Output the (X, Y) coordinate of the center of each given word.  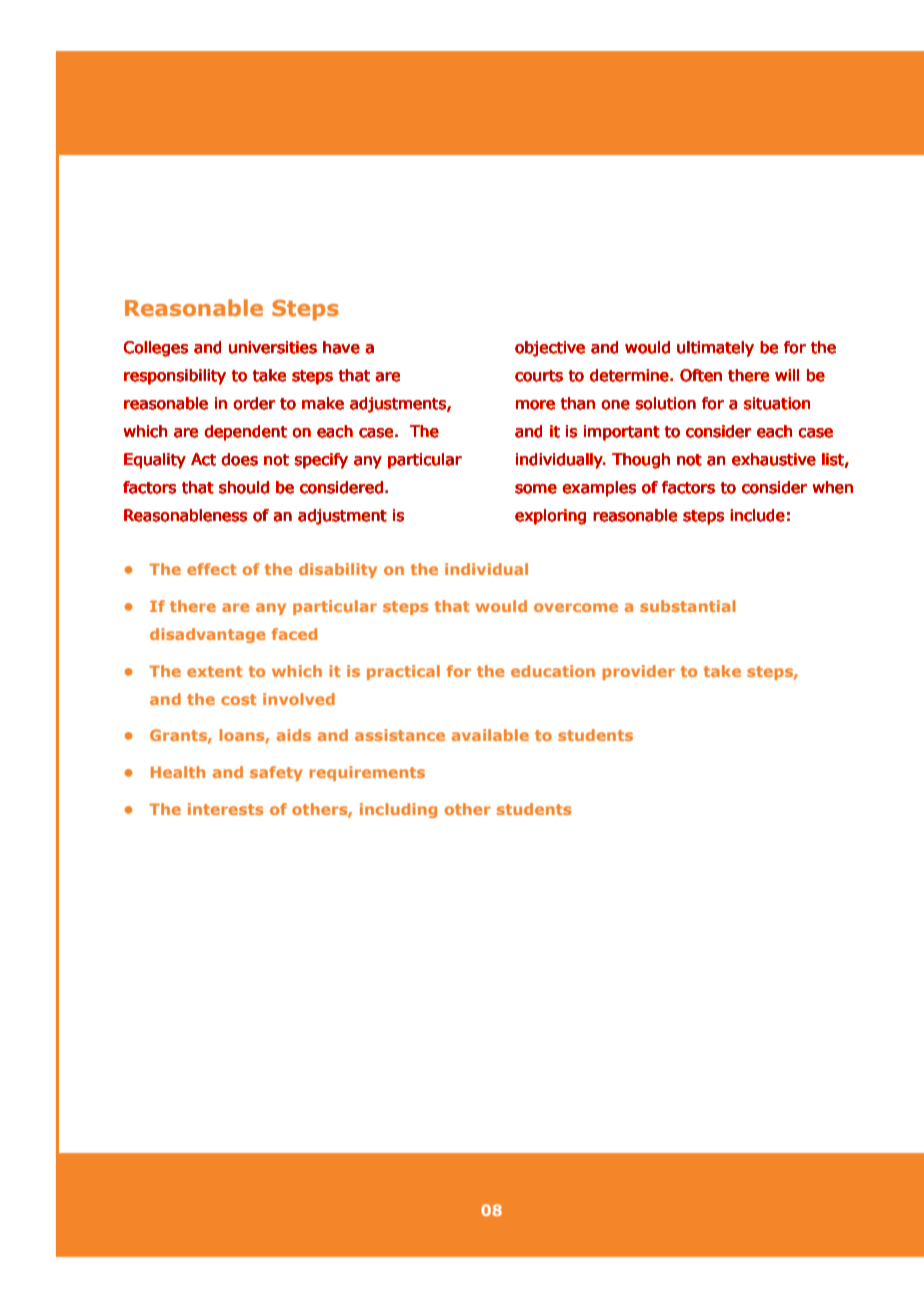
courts (539, 376)
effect (212, 569)
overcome (576, 607)
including (398, 810)
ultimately (715, 349)
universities (273, 347)
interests (225, 809)
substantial (687, 606)
